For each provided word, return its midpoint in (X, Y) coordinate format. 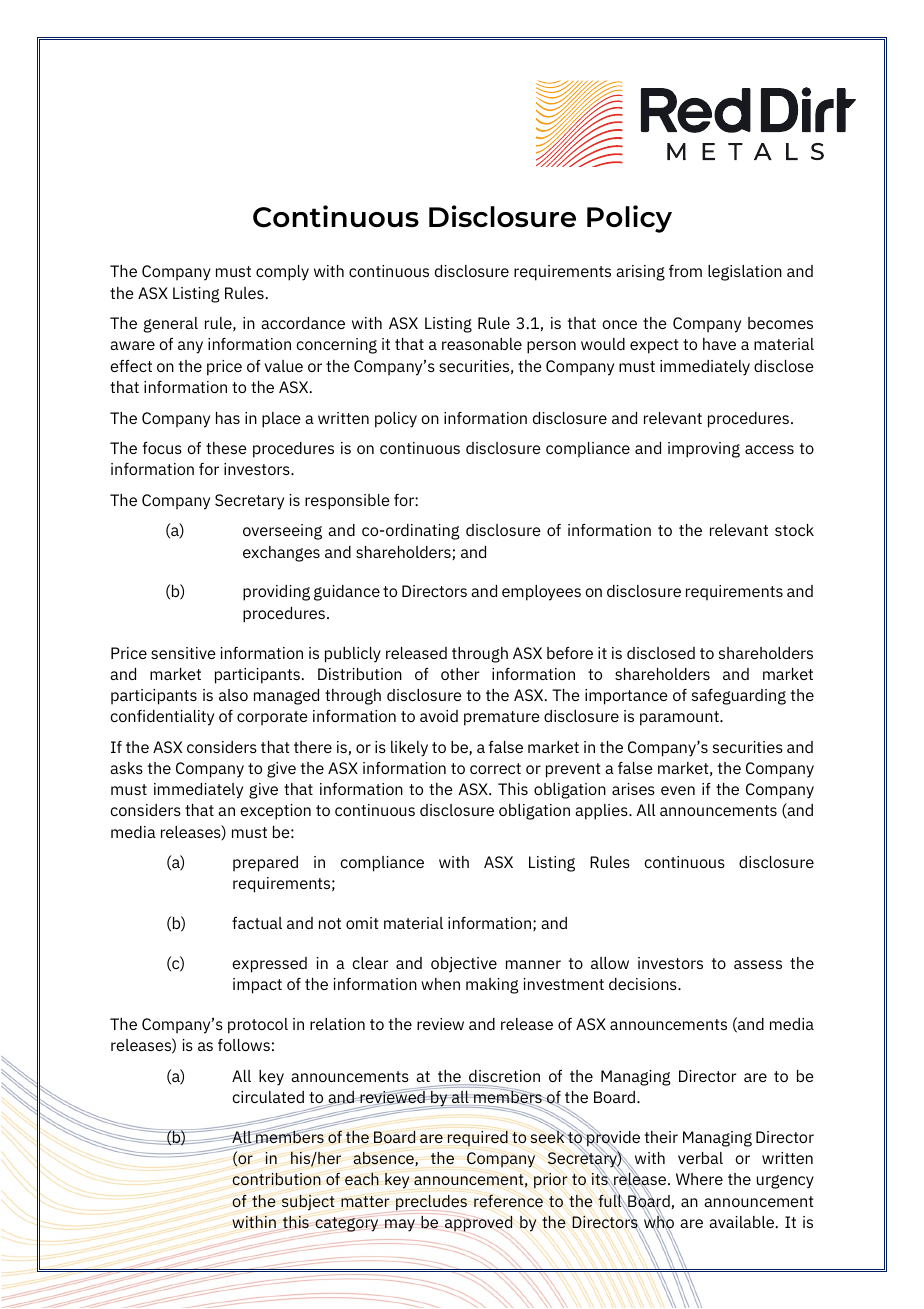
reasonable (482, 344)
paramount (680, 718)
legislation (745, 273)
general (170, 325)
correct (495, 768)
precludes (431, 1202)
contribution (277, 1179)
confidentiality (162, 718)
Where (699, 1179)
